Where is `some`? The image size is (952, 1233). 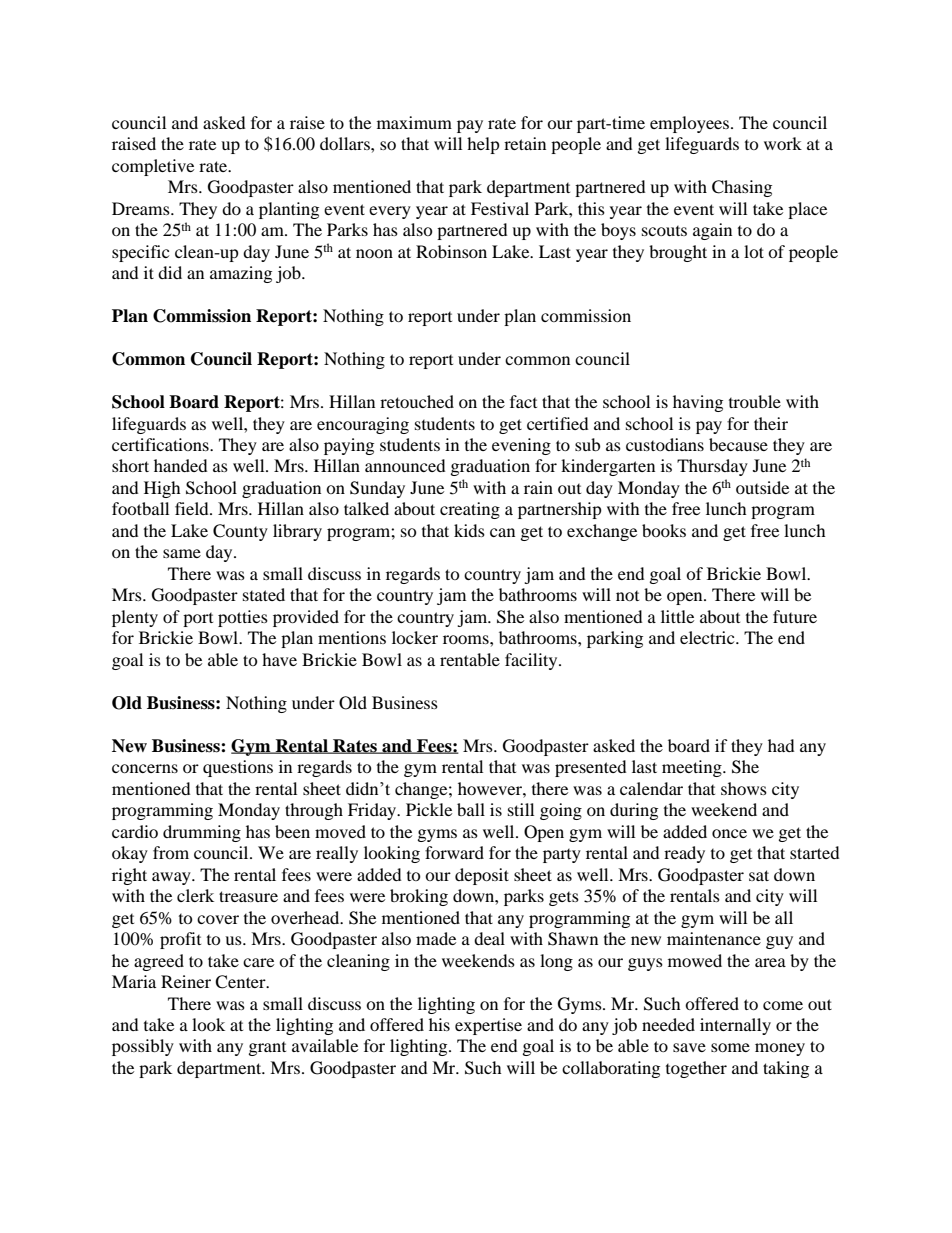 some is located at coordinates (730, 1047).
